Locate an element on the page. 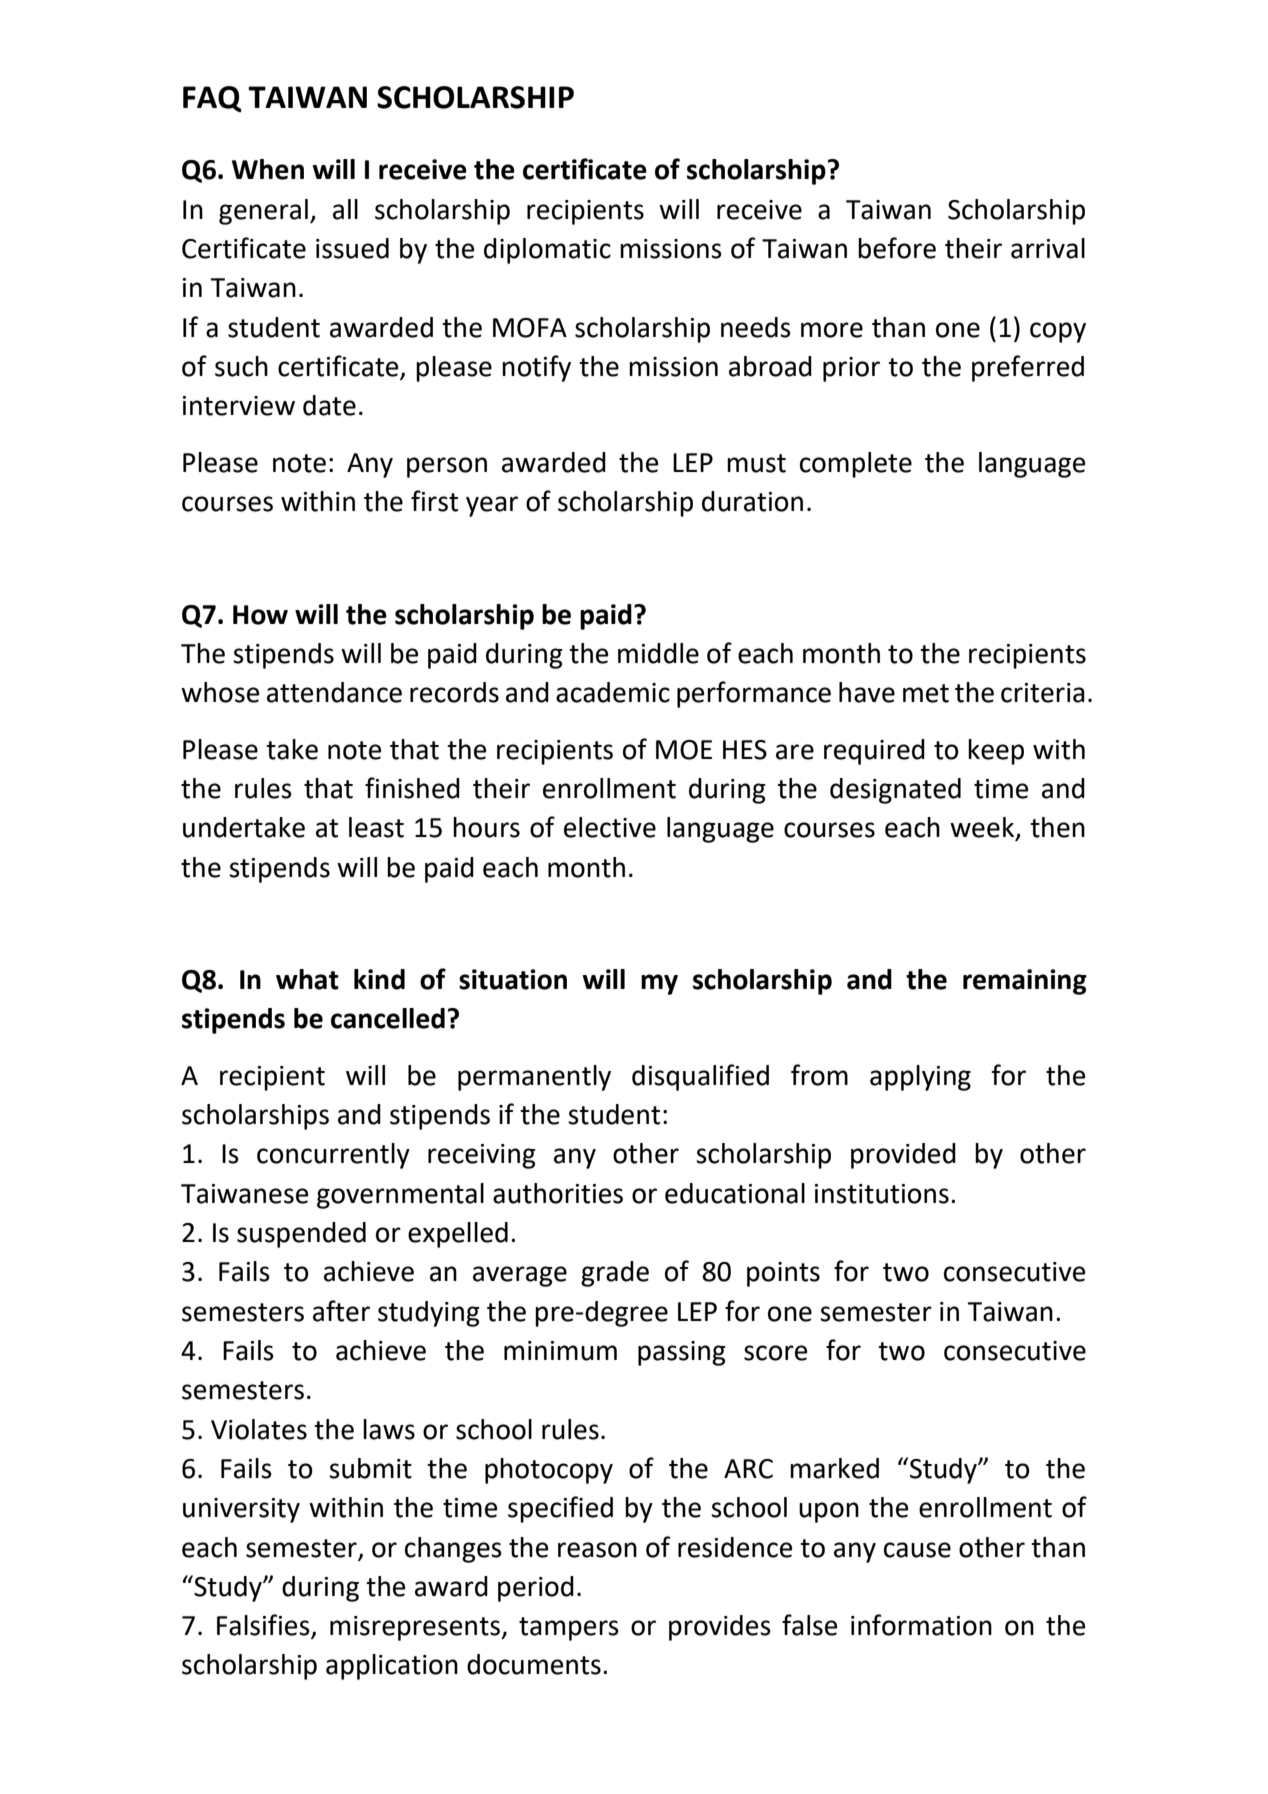  application is located at coordinates (392, 1667).
